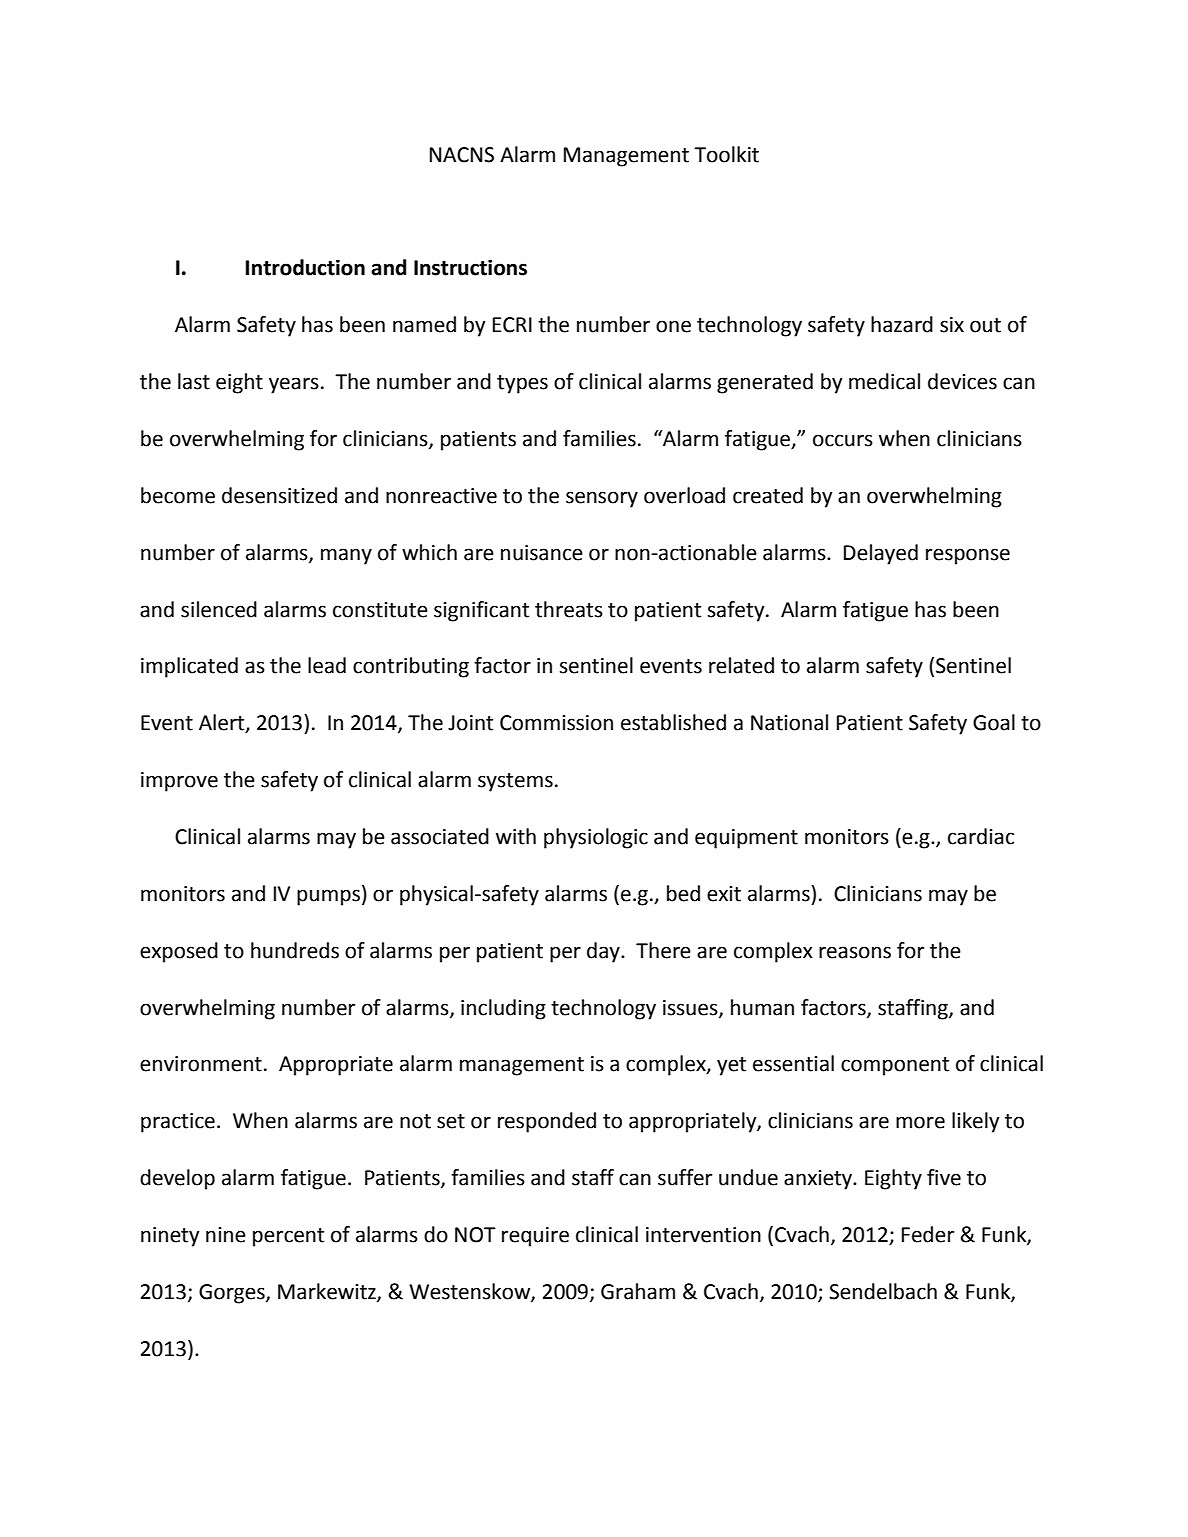 This image has height=1537, width=1188. I want to click on Alert, so click(223, 723).
